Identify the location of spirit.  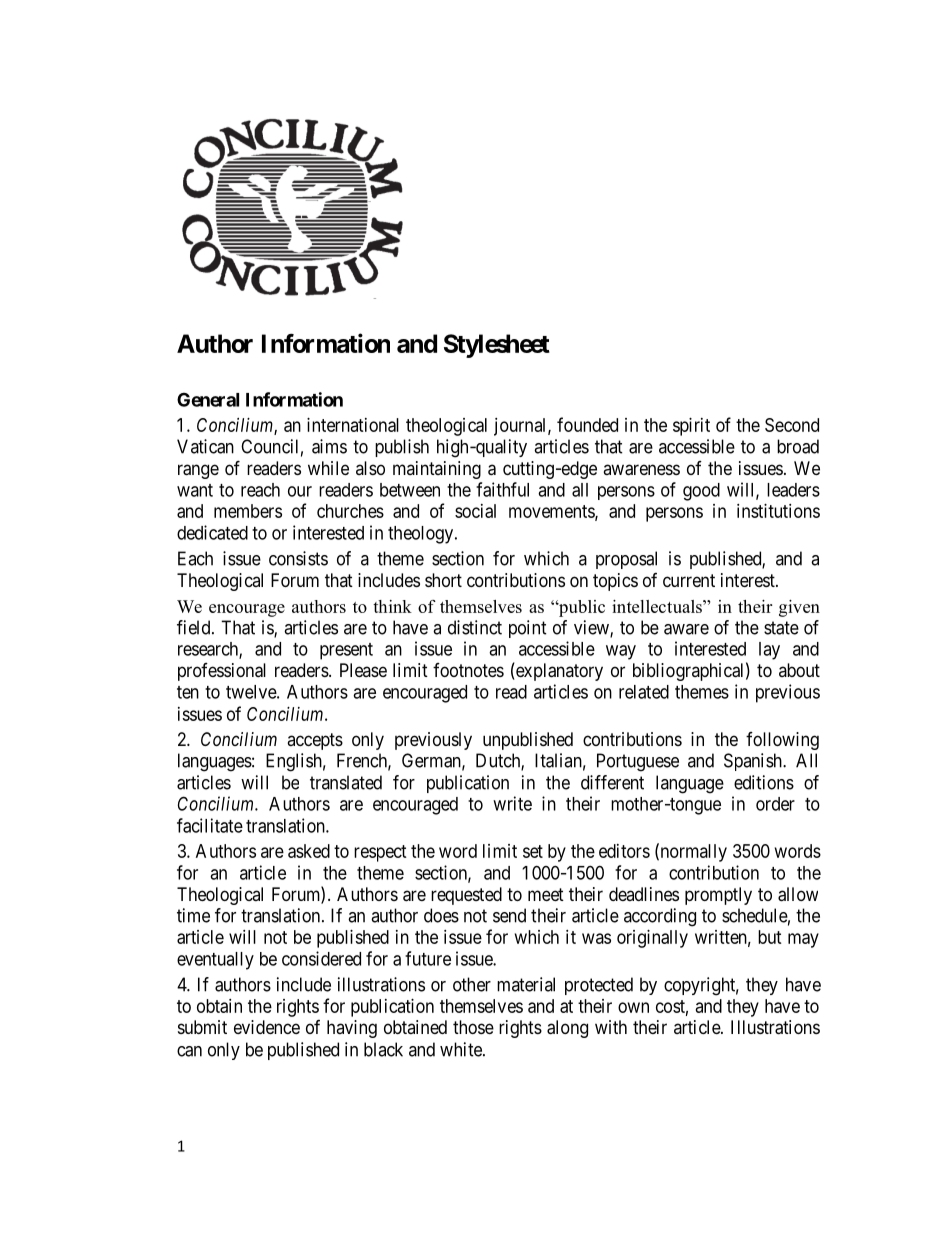
(691, 427).
